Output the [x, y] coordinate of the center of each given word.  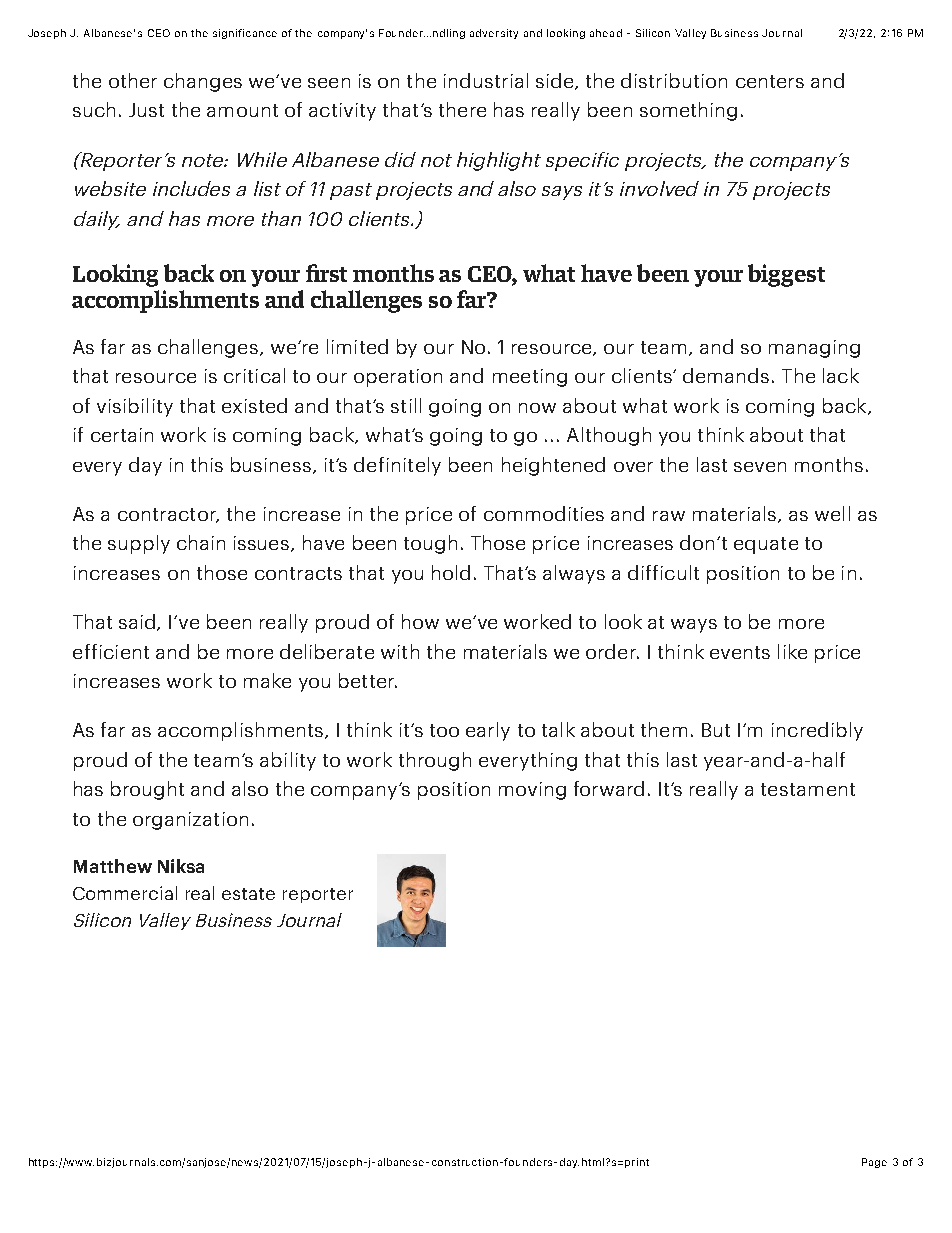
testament [808, 789]
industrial [486, 80]
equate [766, 545]
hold [451, 572]
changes [203, 82]
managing [814, 349]
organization [190, 821]
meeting [530, 378]
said [138, 622]
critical [254, 375]
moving [532, 791]
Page [874, 1163]
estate [248, 894]
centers [770, 81]
